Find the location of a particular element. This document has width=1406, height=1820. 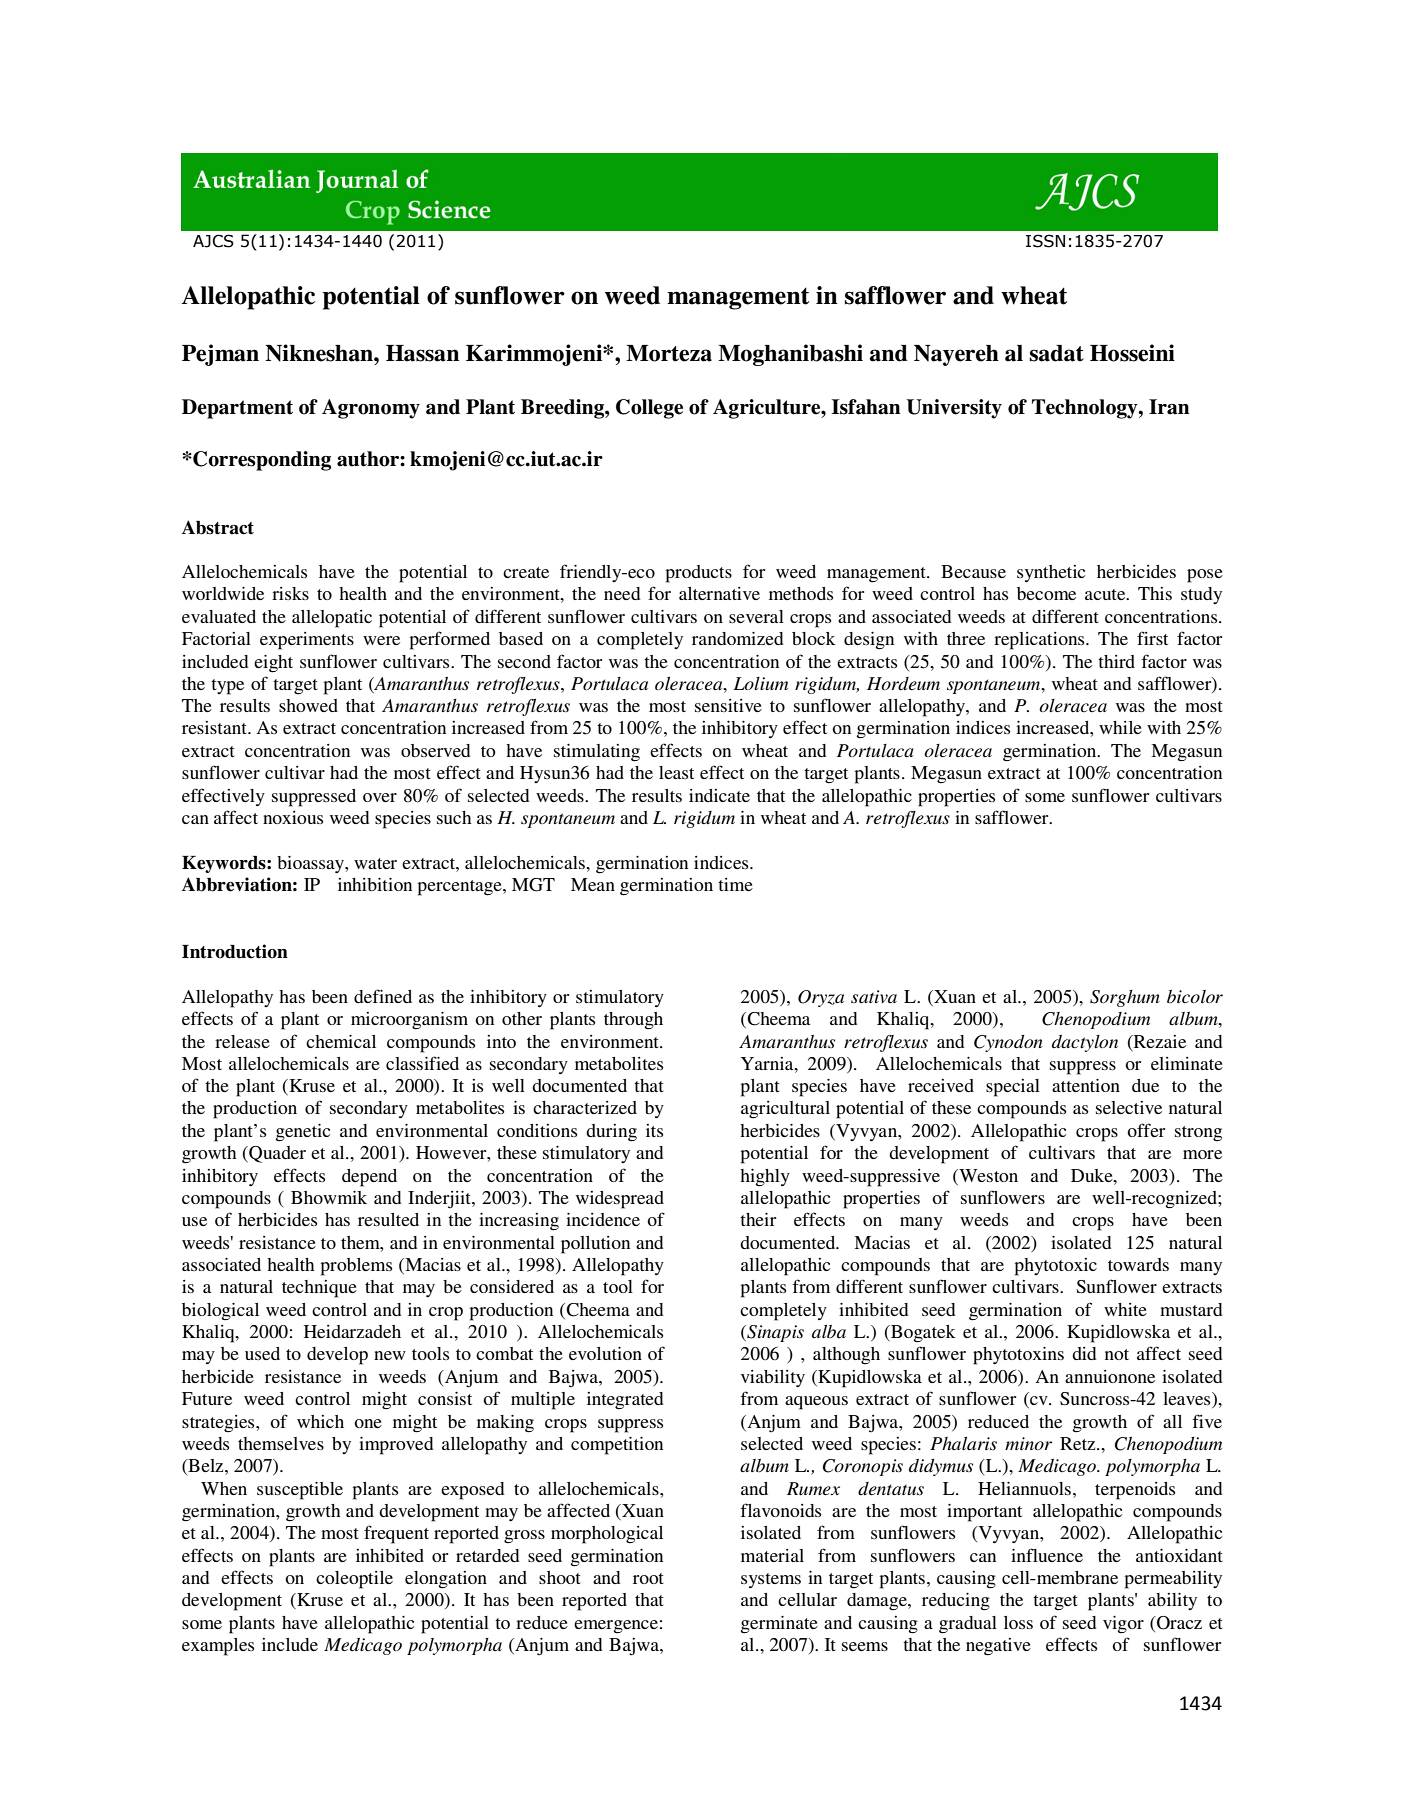

Sorghum is located at coordinates (1125, 998).
